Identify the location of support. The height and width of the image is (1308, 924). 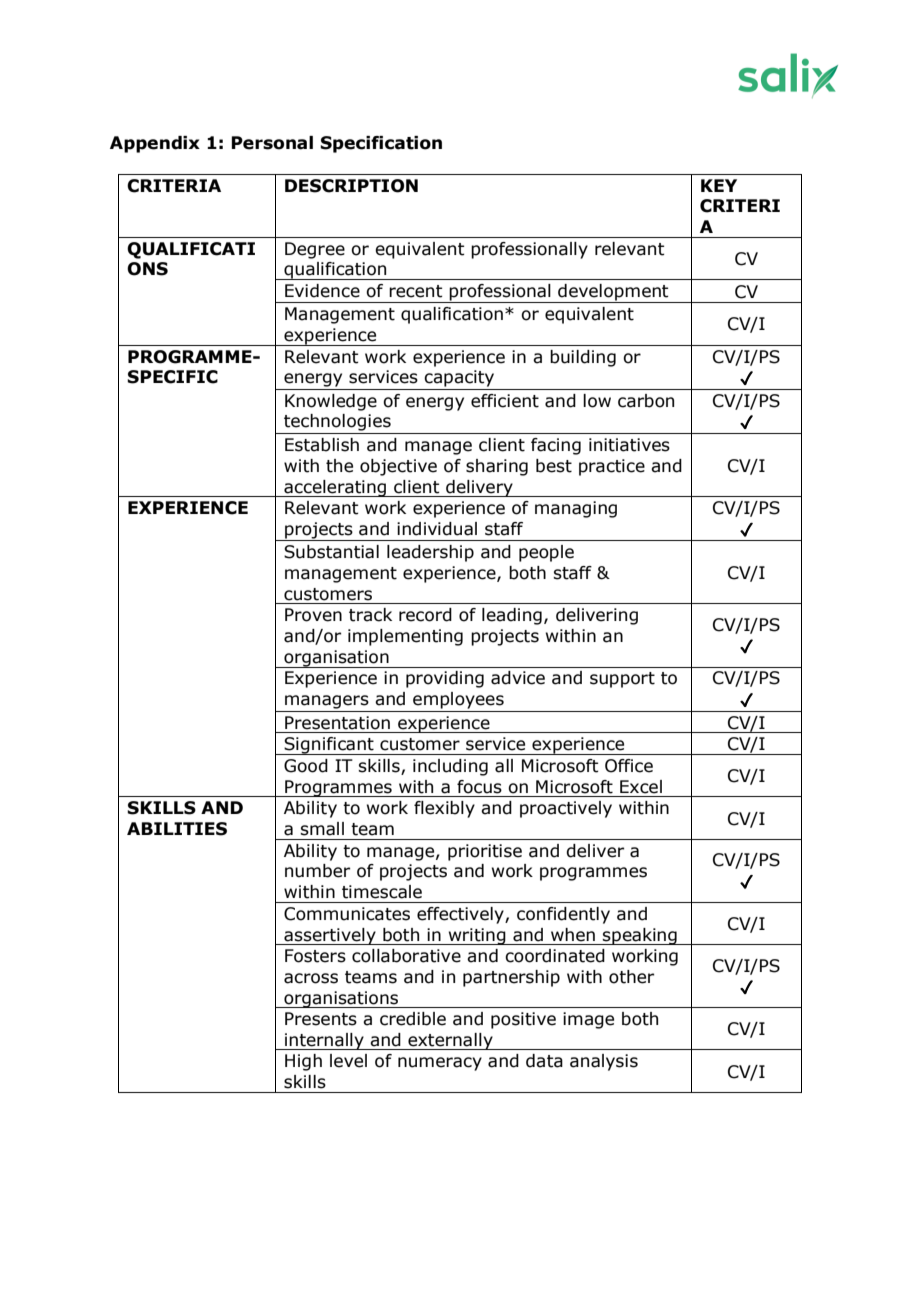
(622, 680).
